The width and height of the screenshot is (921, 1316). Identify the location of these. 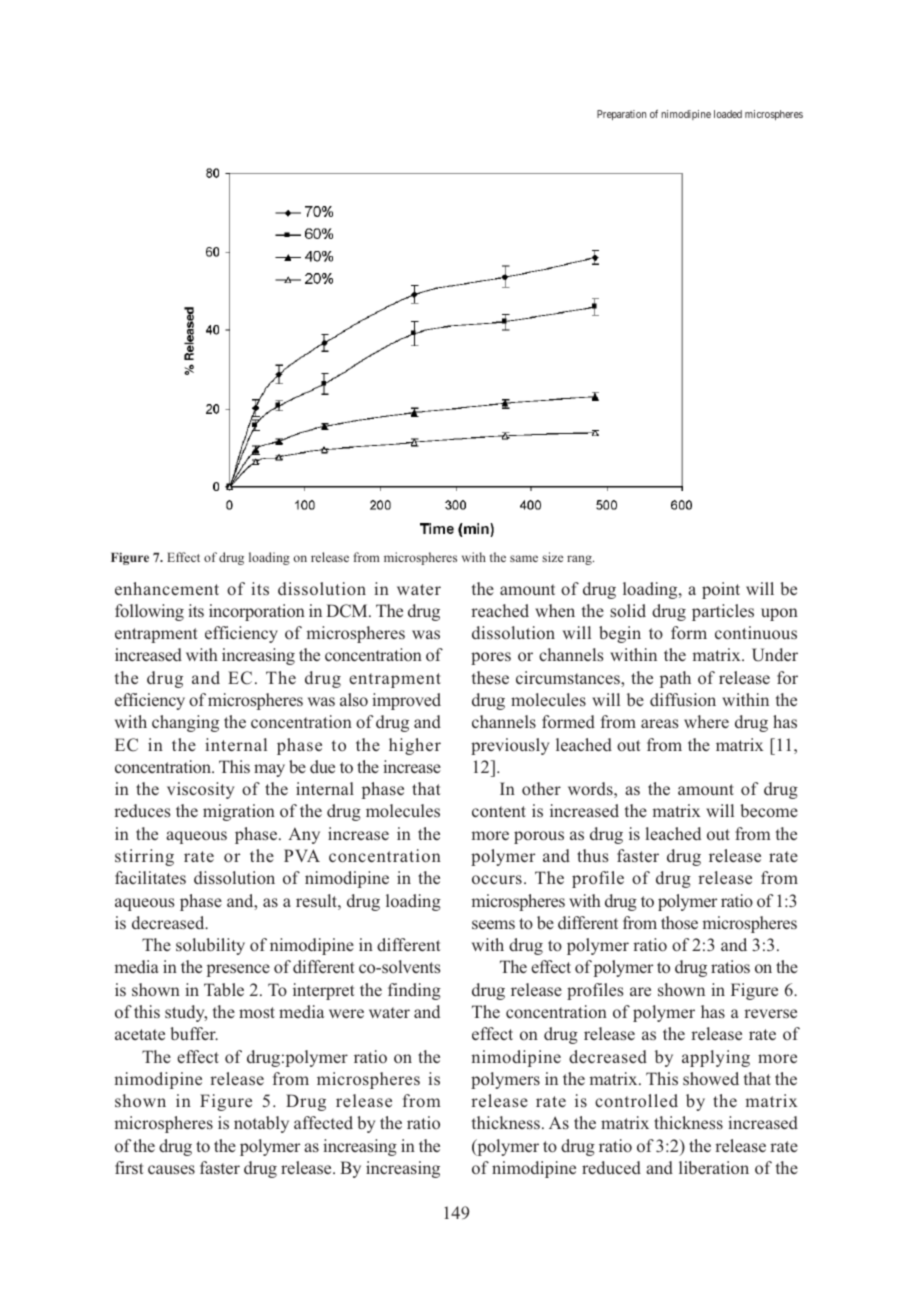
(490, 677).
